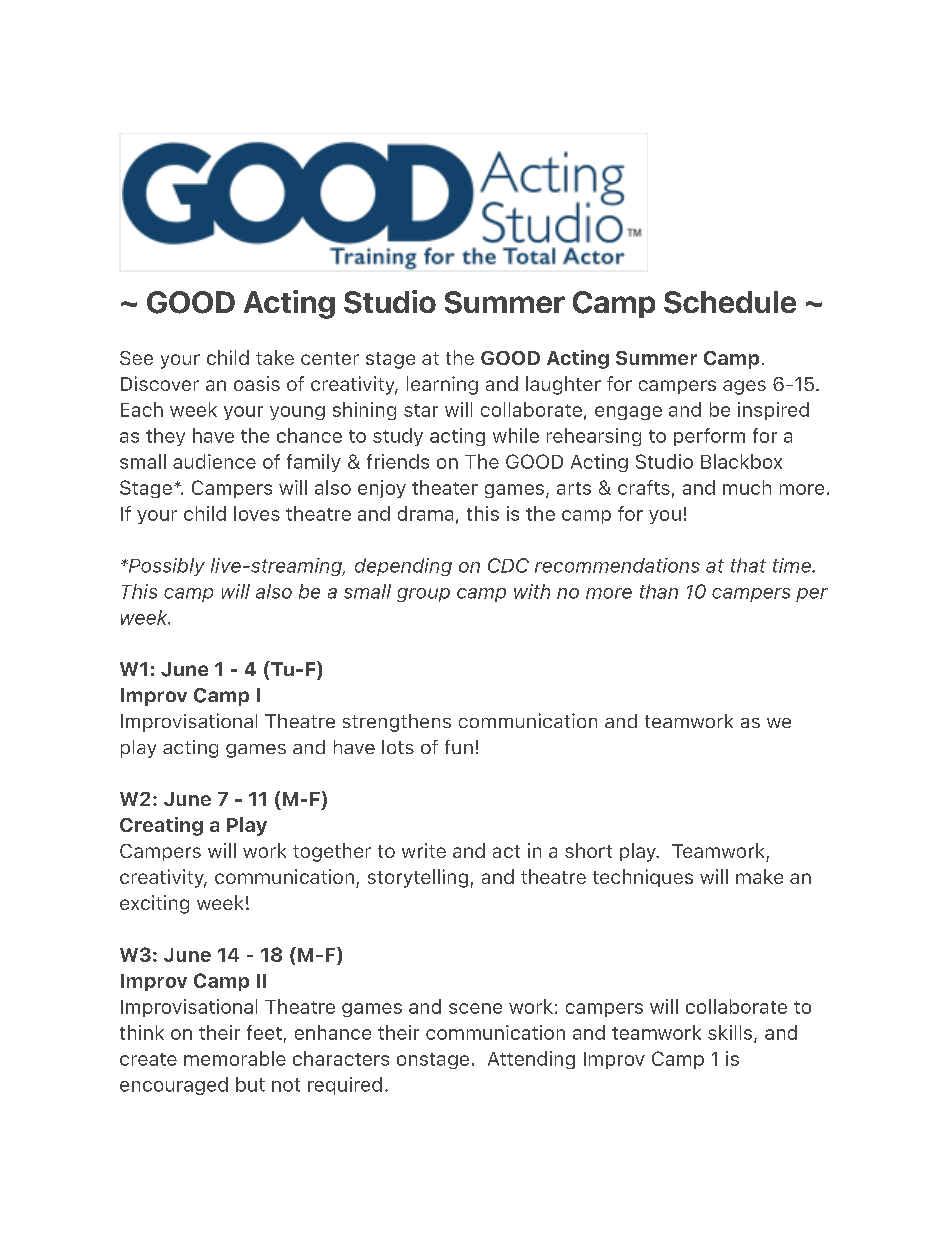  I want to click on take, so click(275, 357).
